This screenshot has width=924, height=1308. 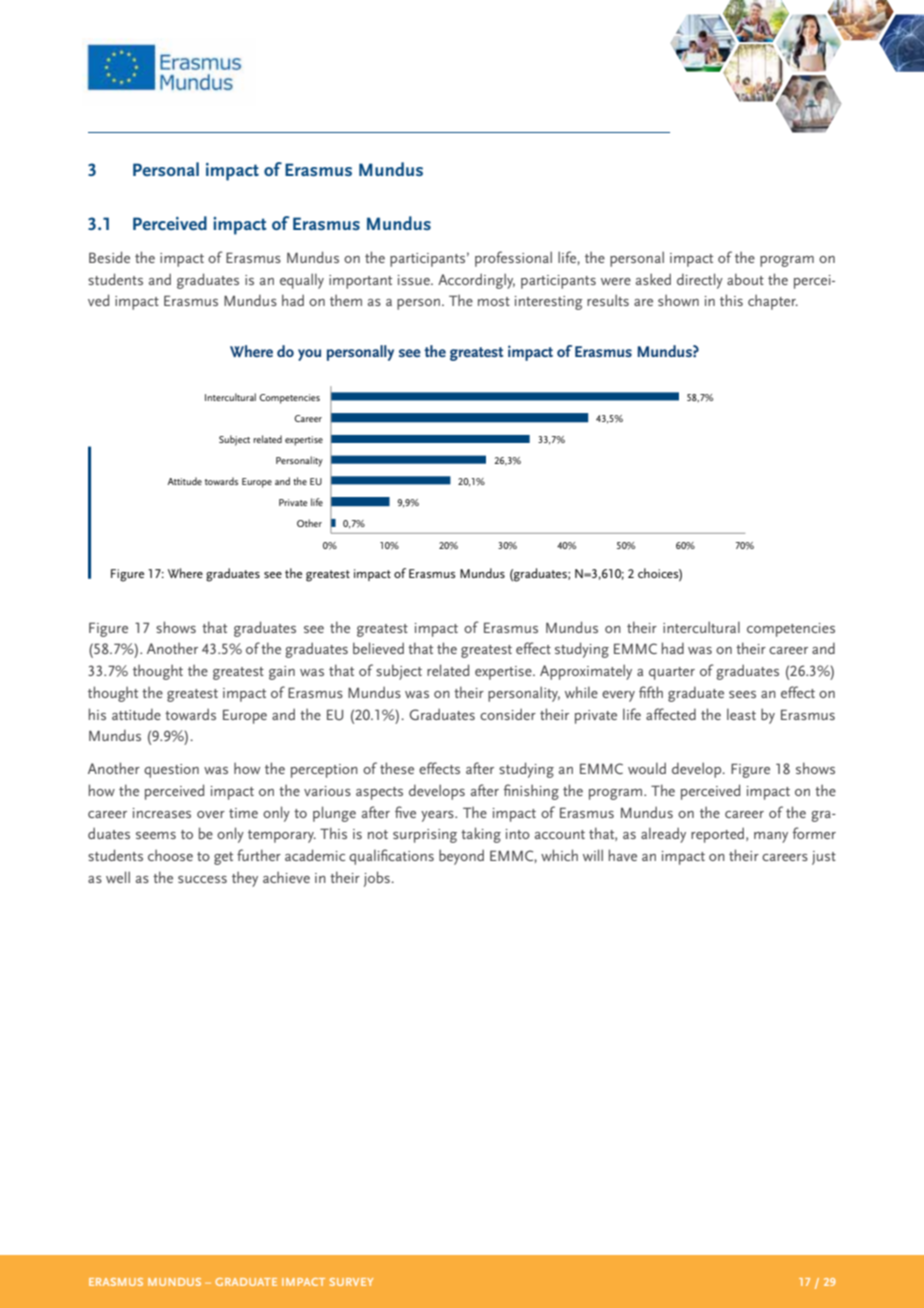 What do you see at coordinates (202, 879) in the screenshot?
I see `success` at bounding box center [202, 879].
